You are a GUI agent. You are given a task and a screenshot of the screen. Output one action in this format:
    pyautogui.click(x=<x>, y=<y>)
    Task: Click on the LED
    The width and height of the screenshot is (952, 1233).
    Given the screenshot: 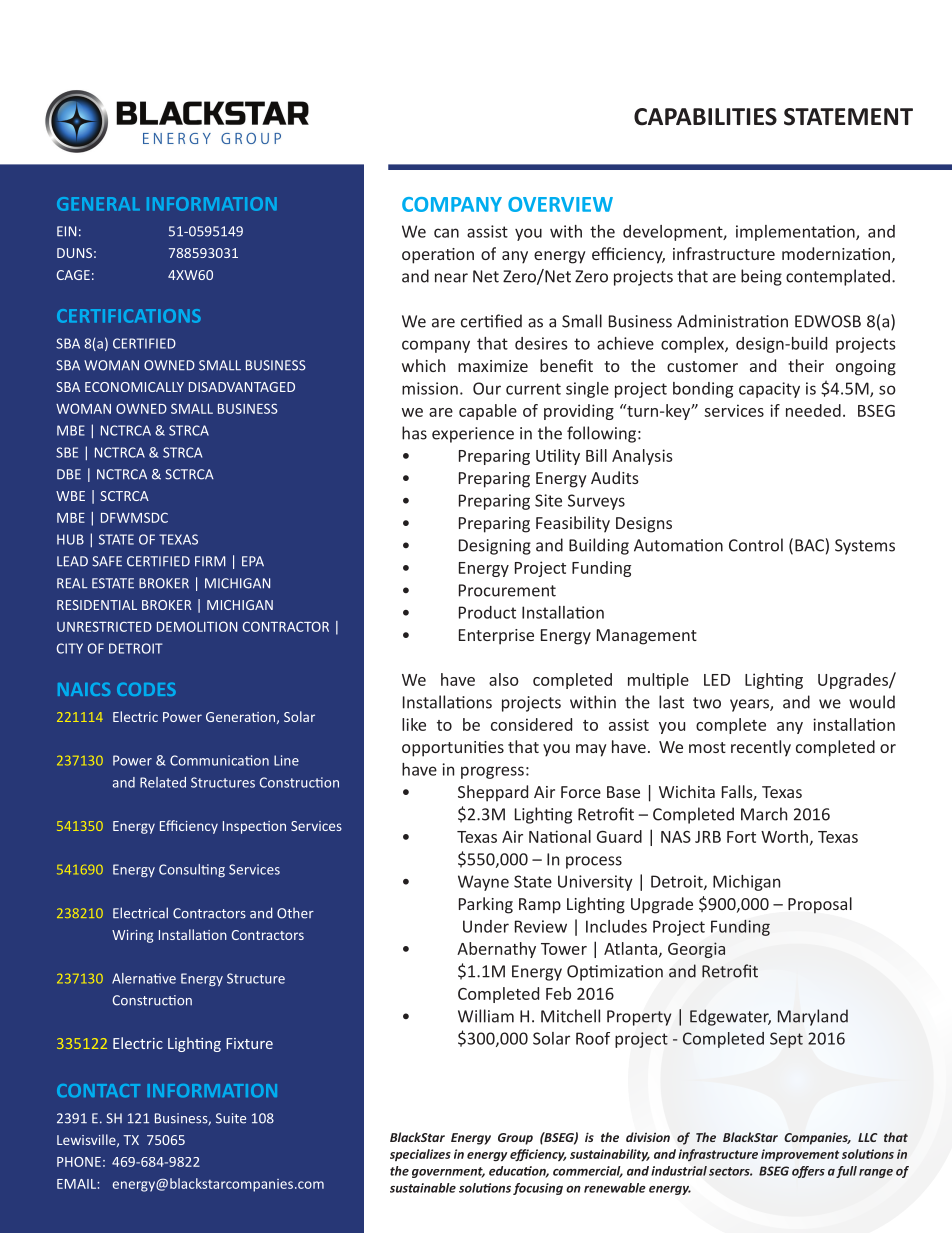 What is the action you would take?
    pyautogui.click(x=717, y=680)
